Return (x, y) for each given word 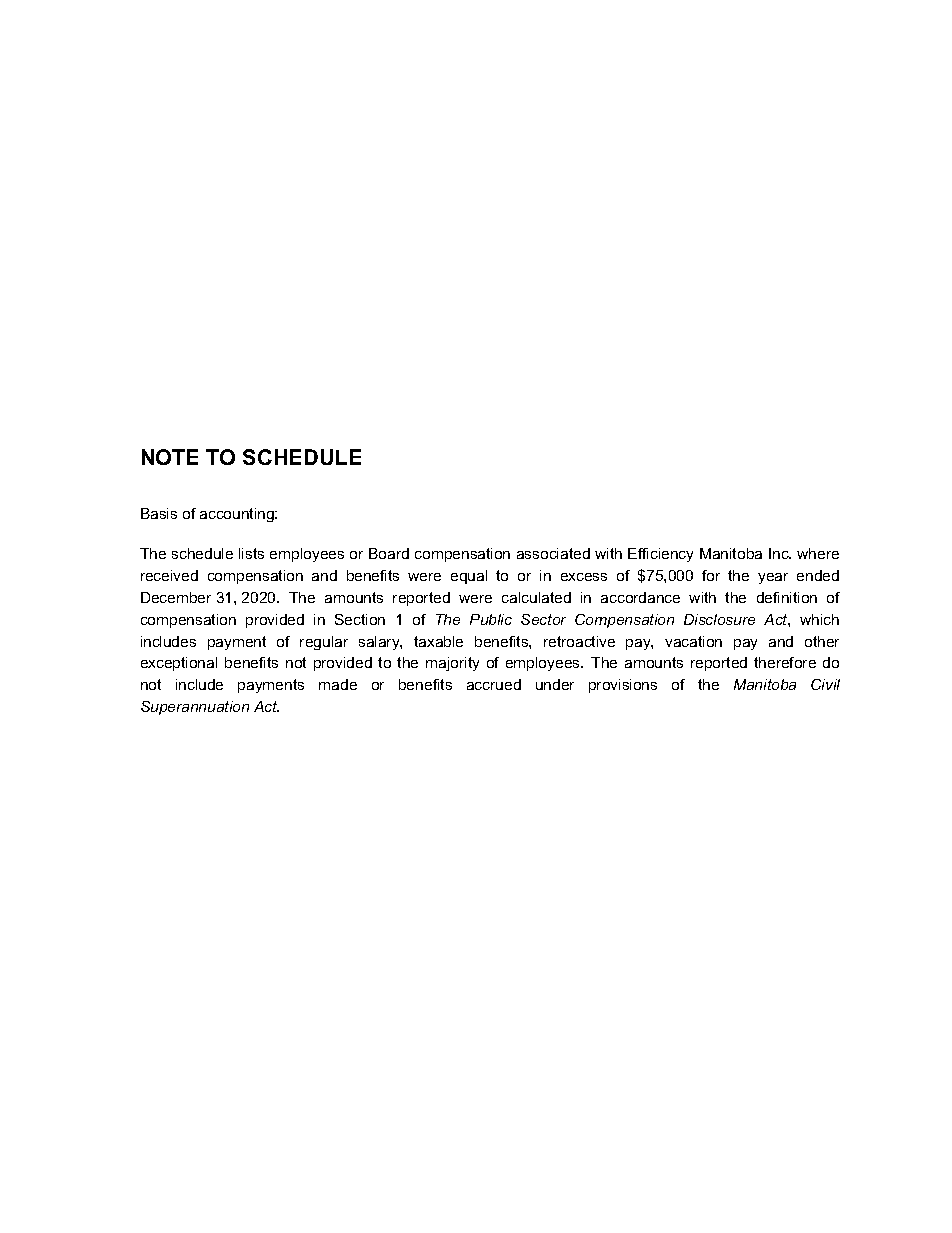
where (818, 553)
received (169, 575)
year (773, 578)
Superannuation (195, 708)
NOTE (170, 457)
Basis (159, 513)
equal (469, 577)
